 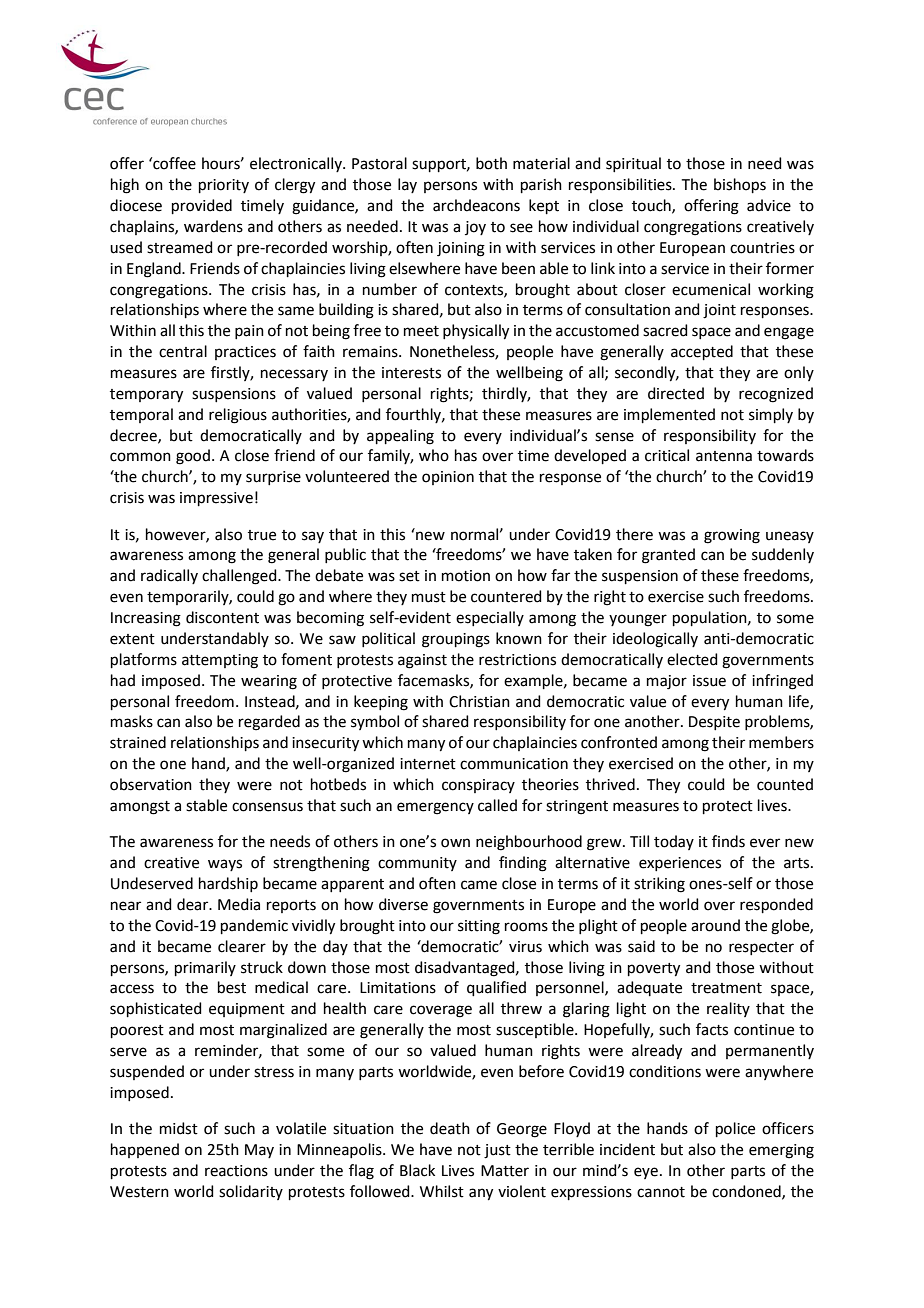 What do you see at coordinates (202, 206) in the screenshot?
I see `provided` at bounding box center [202, 206].
